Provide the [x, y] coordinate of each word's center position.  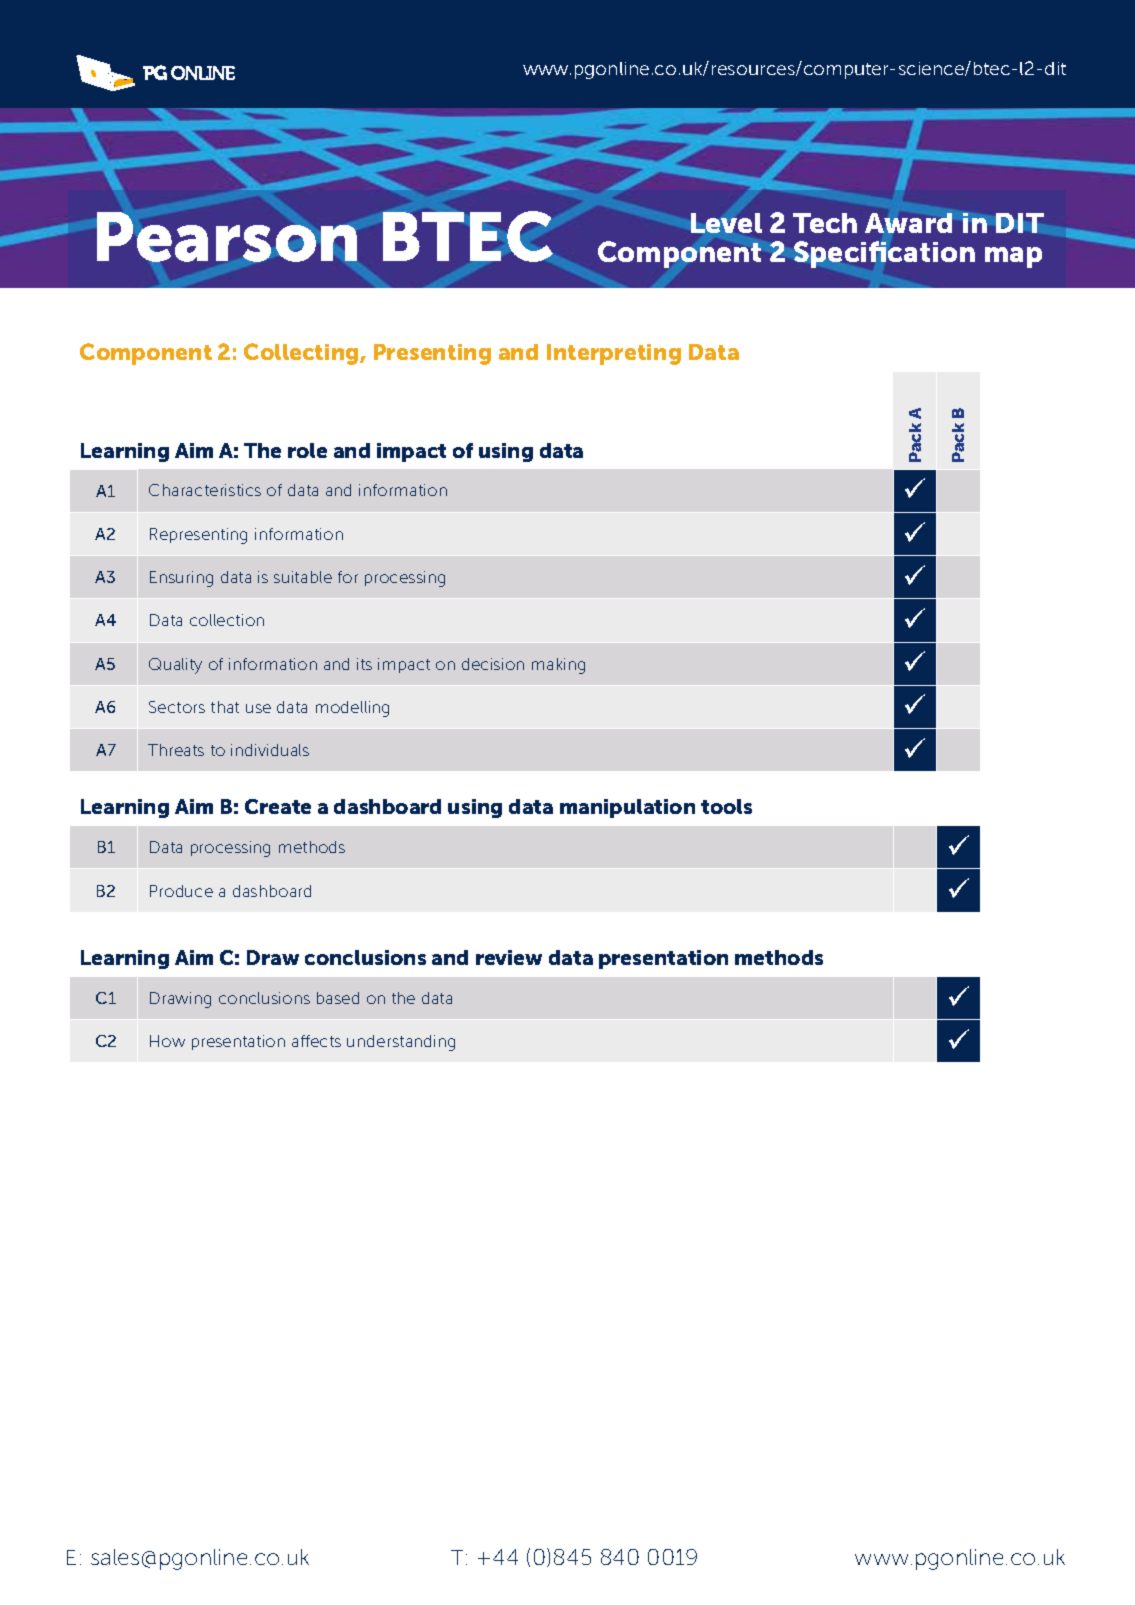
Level [726, 223]
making [558, 666]
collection [227, 620]
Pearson [227, 237]
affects [316, 1041]
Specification [884, 254]
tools [726, 806]
